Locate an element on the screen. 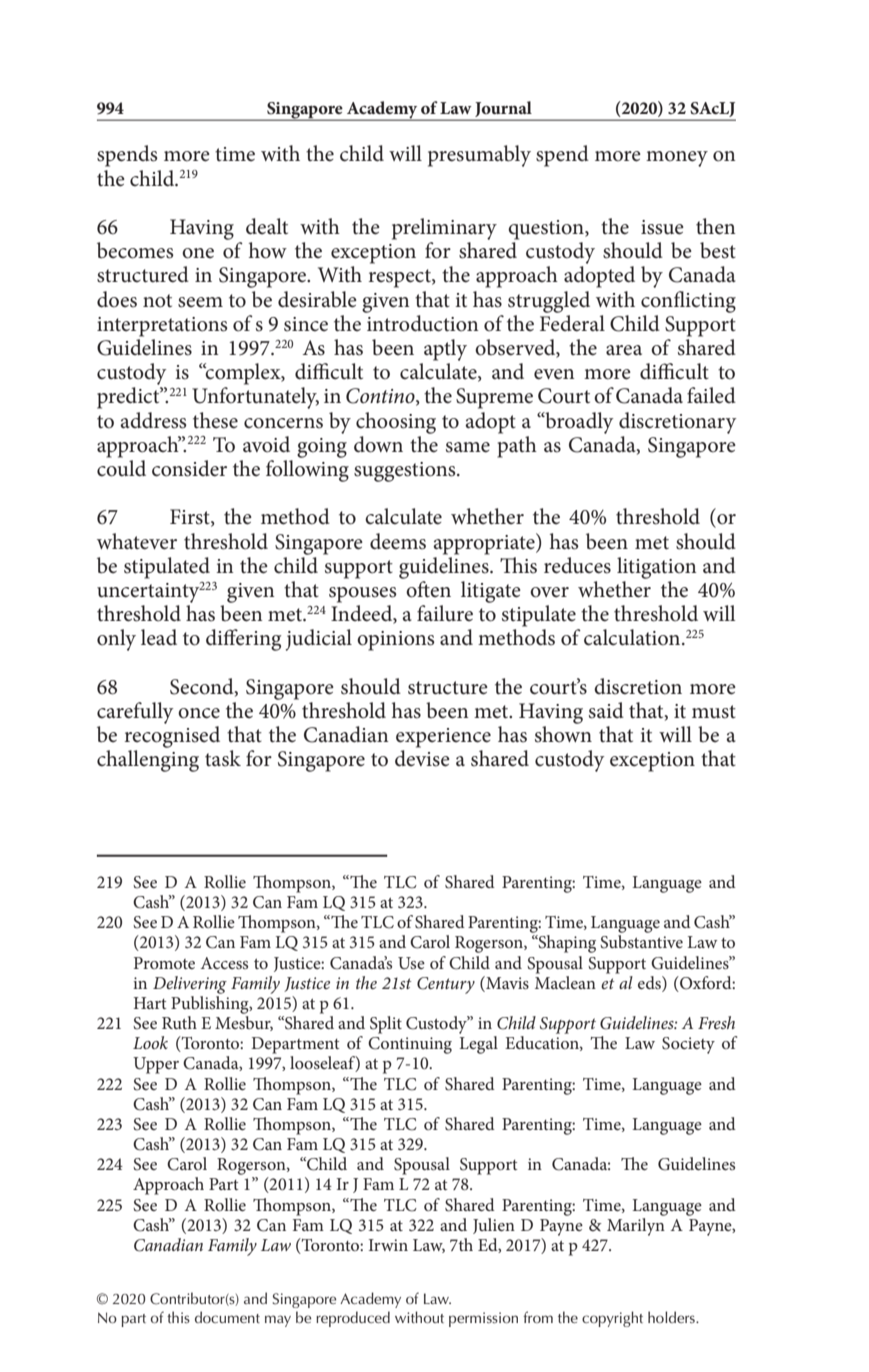 The height and width of the screenshot is (1372, 869). money is located at coordinates (677, 159).
